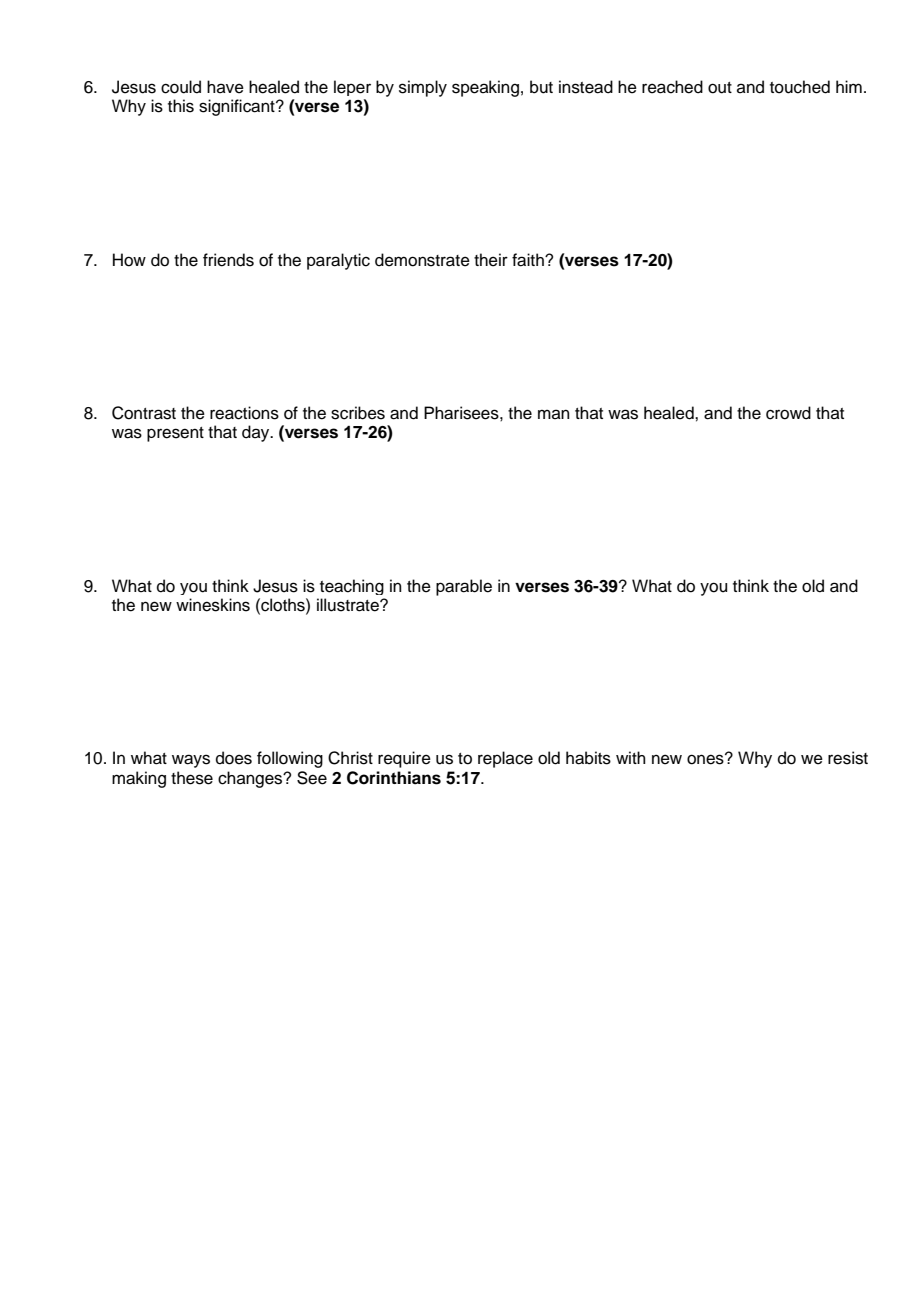 The width and height of the screenshot is (924, 1308). Describe the element at coordinates (238, 107) in the screenshot. I see `significant` at that location.
